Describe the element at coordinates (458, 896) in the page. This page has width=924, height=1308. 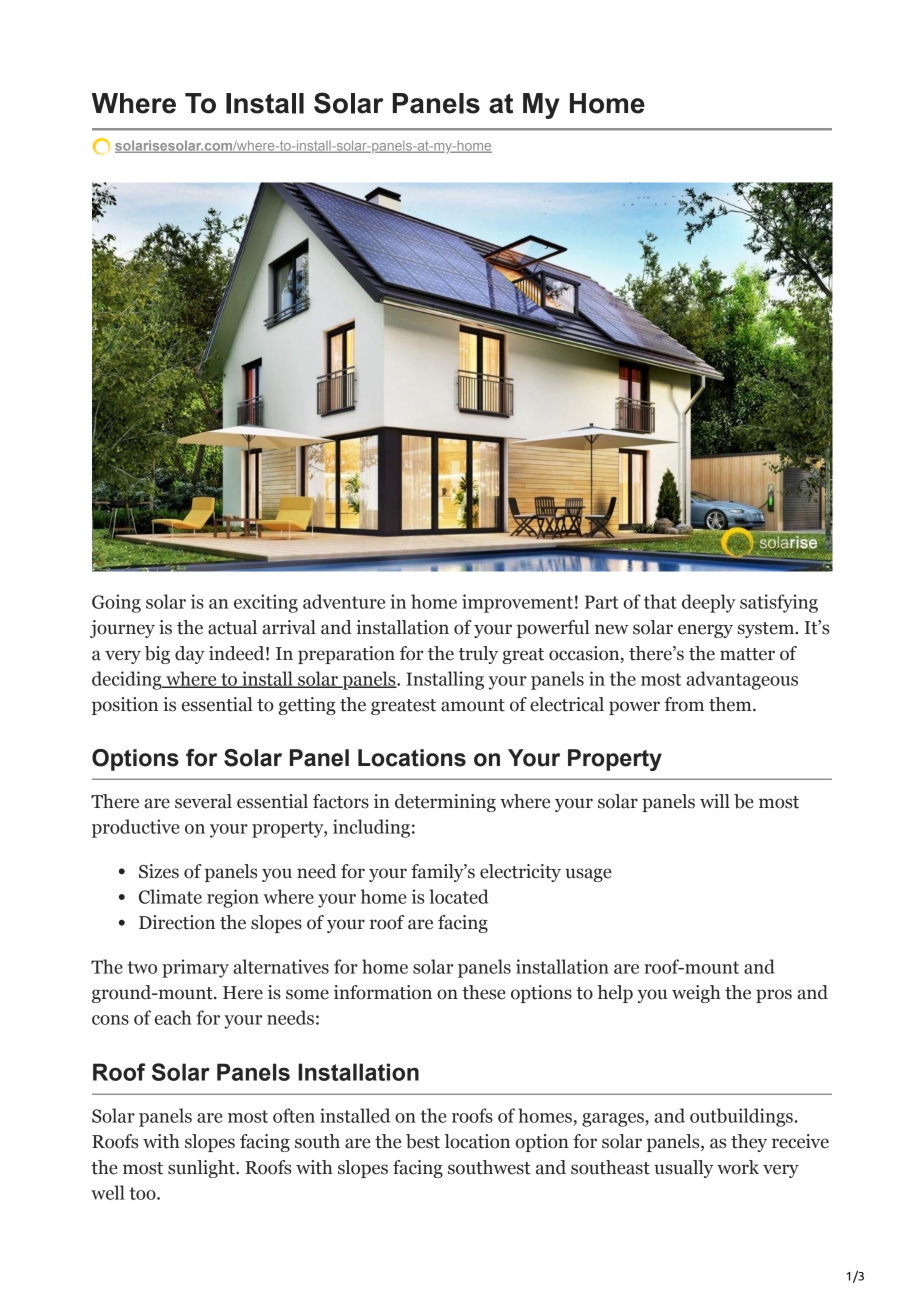
I see `located` at that location.
